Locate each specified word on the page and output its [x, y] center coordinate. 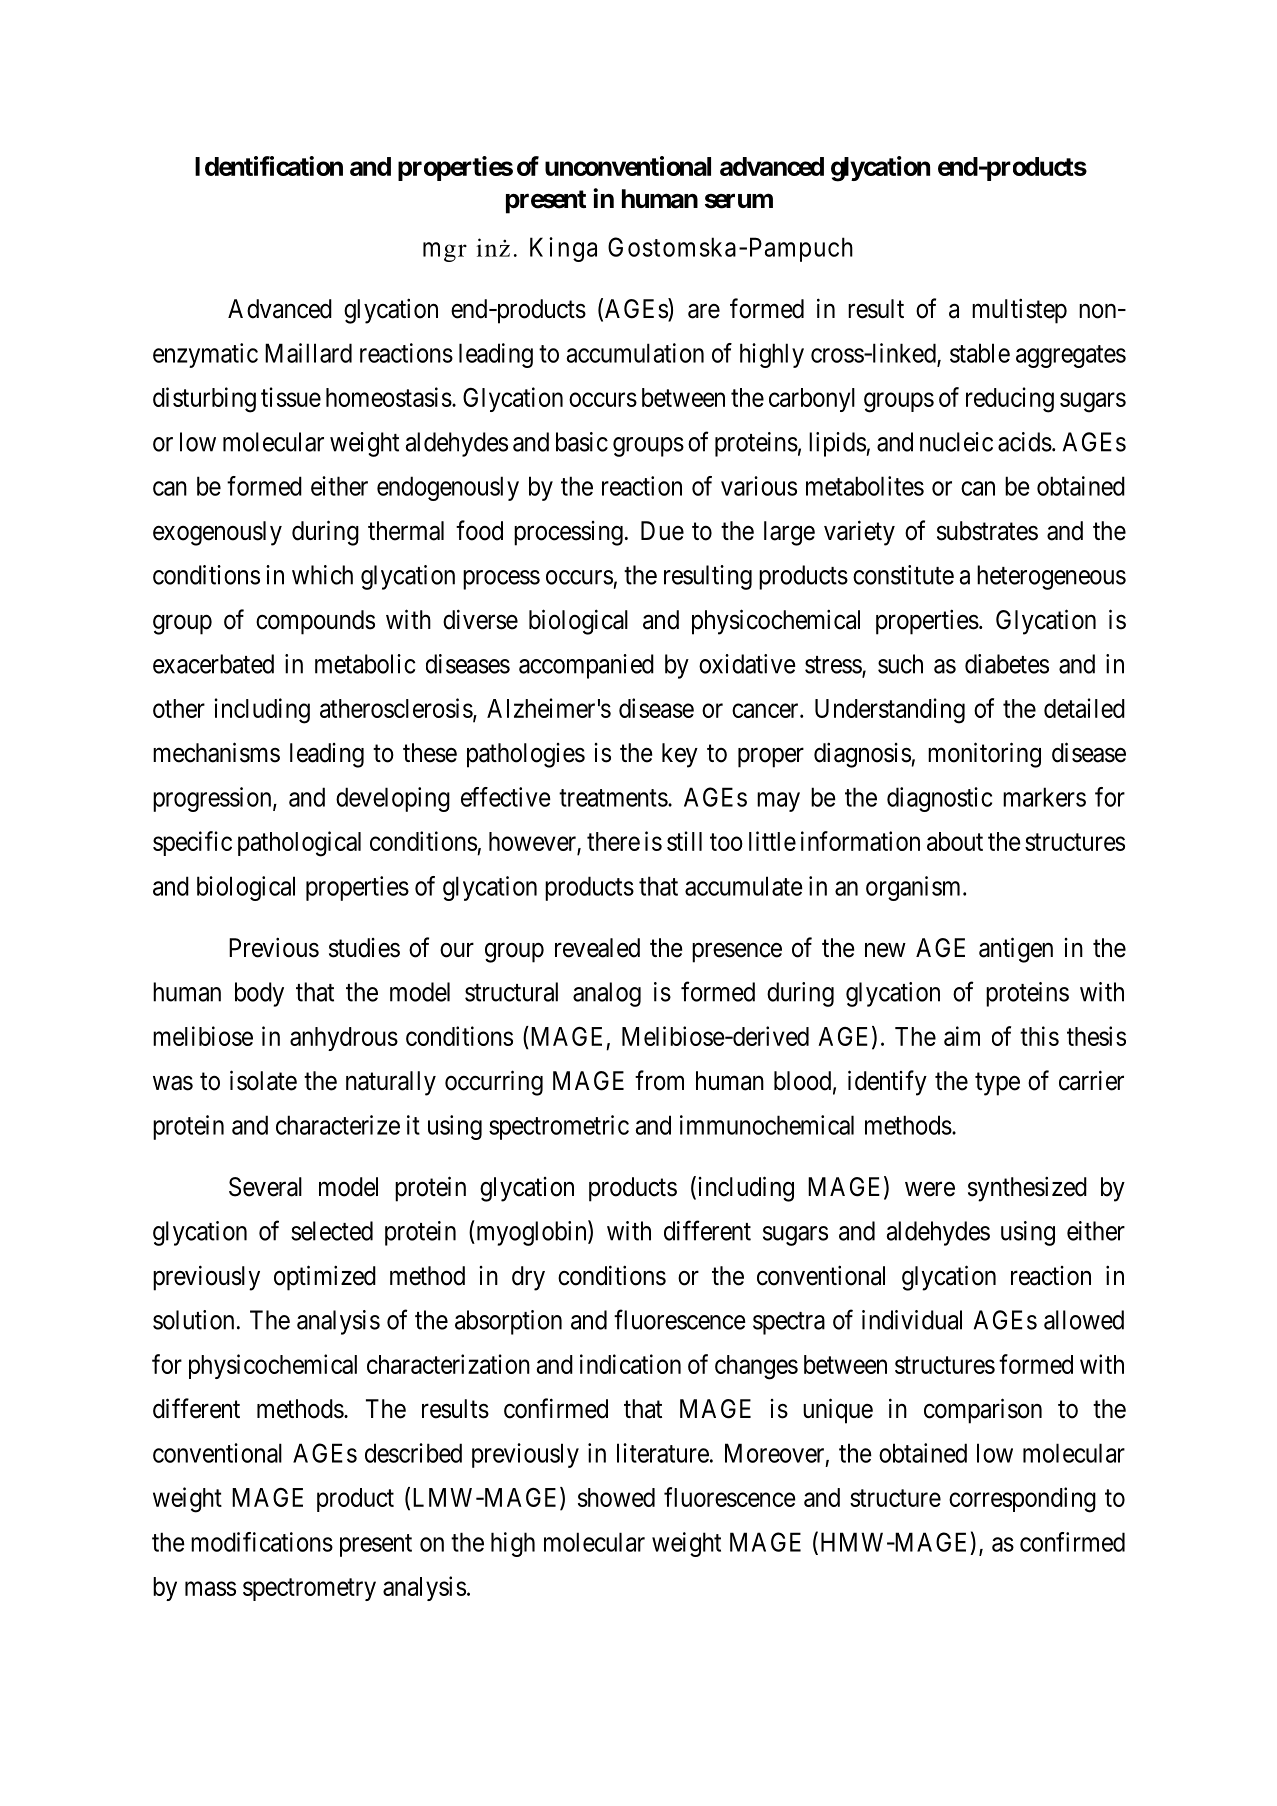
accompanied [586, 666]
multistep [1019, 311]
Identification [269, 166]
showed [616, 1497]
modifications [262, 1542]
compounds [315, 622]
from [659, 1080]
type [997, 1084]
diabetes [1007, 664]
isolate [263, 1080]
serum [739, 201]
